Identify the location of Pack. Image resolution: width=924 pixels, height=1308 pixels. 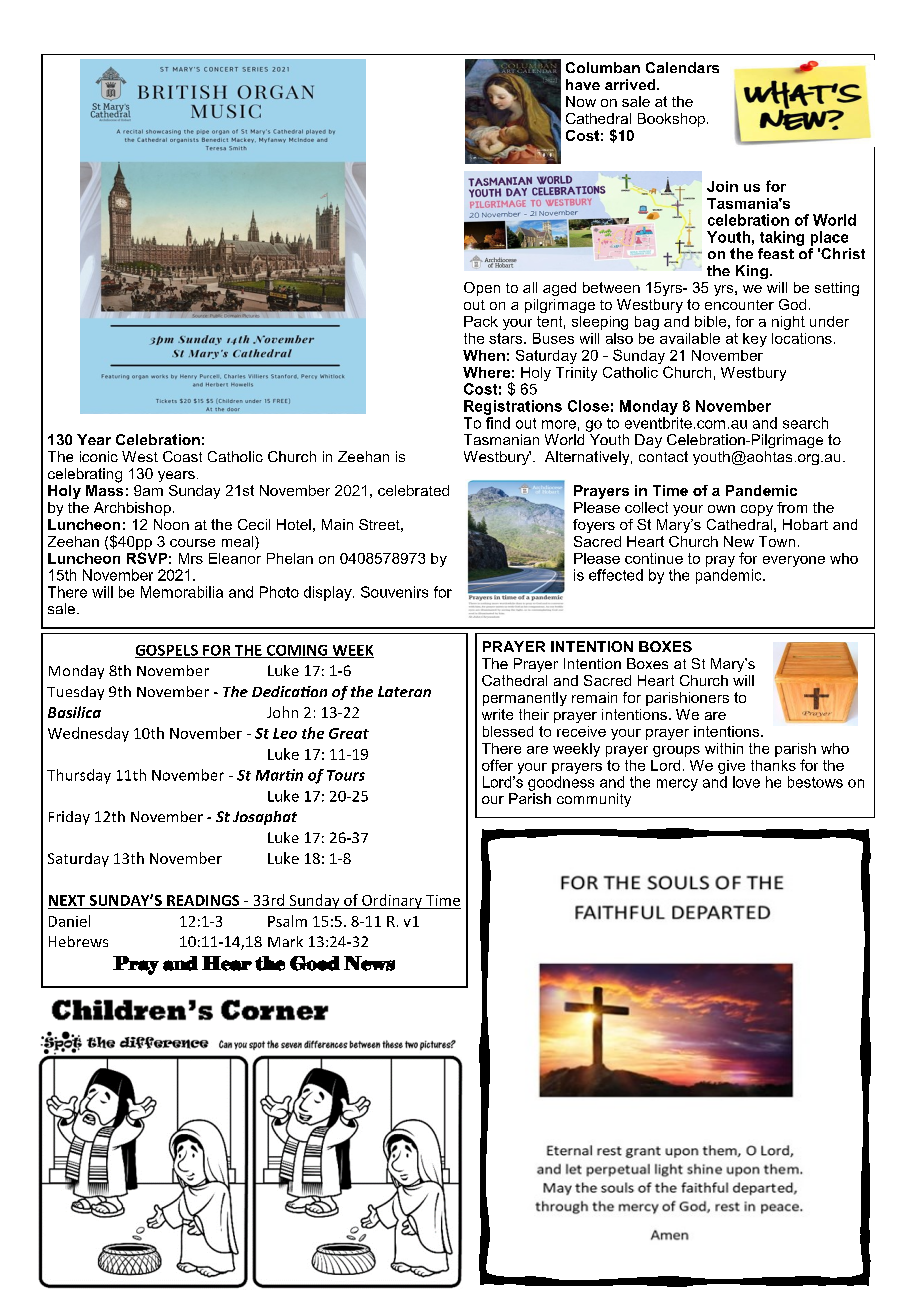
(481, 321).
